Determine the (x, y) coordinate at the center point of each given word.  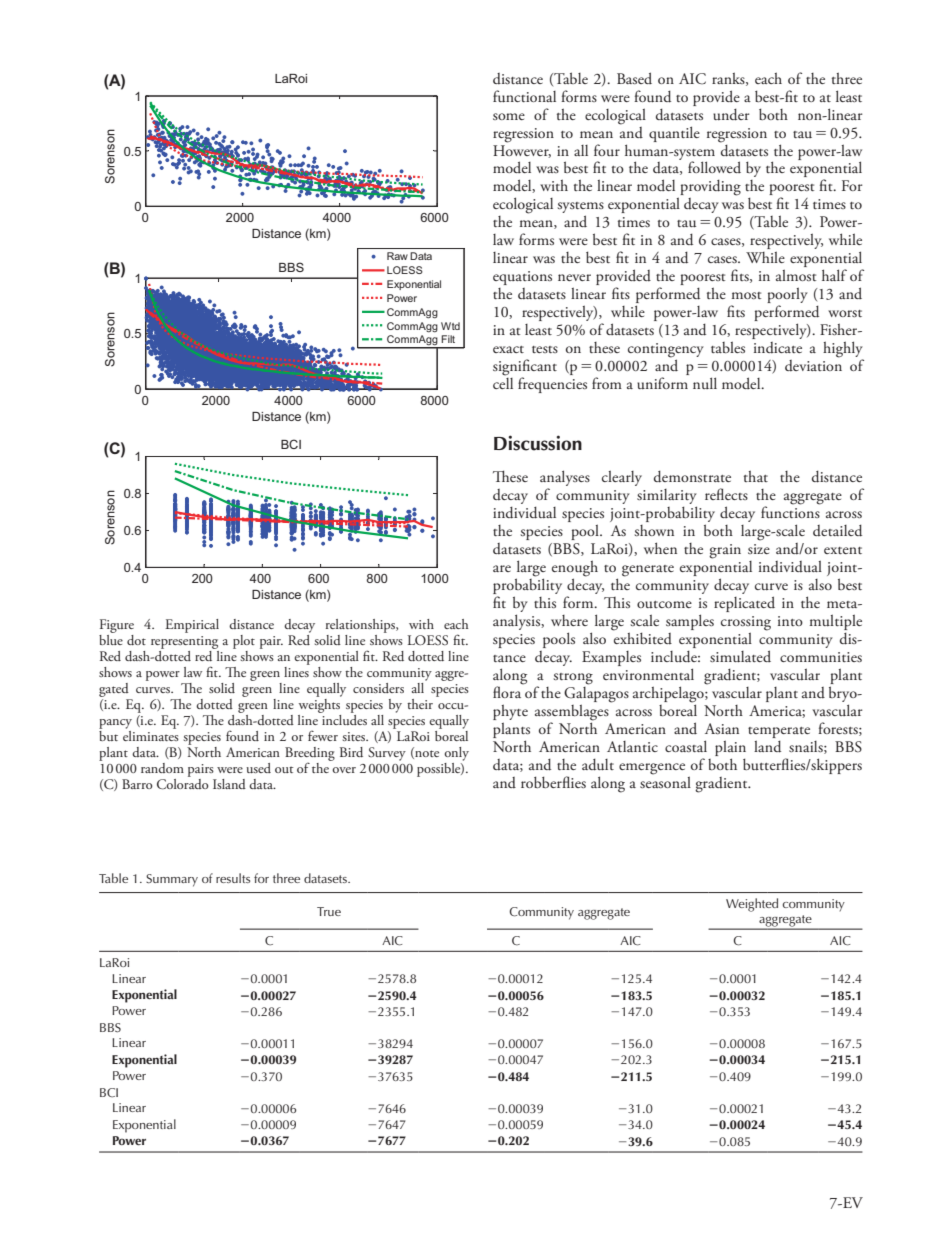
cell (503, 382)
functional (524, 96)
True (329, 911)
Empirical (192, 626)
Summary (172, 880)
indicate (778, 348)
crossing (746, 624)
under (731, 115)
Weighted (752, 905)
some (509, 116)
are (502, 568)
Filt (448, 339)
